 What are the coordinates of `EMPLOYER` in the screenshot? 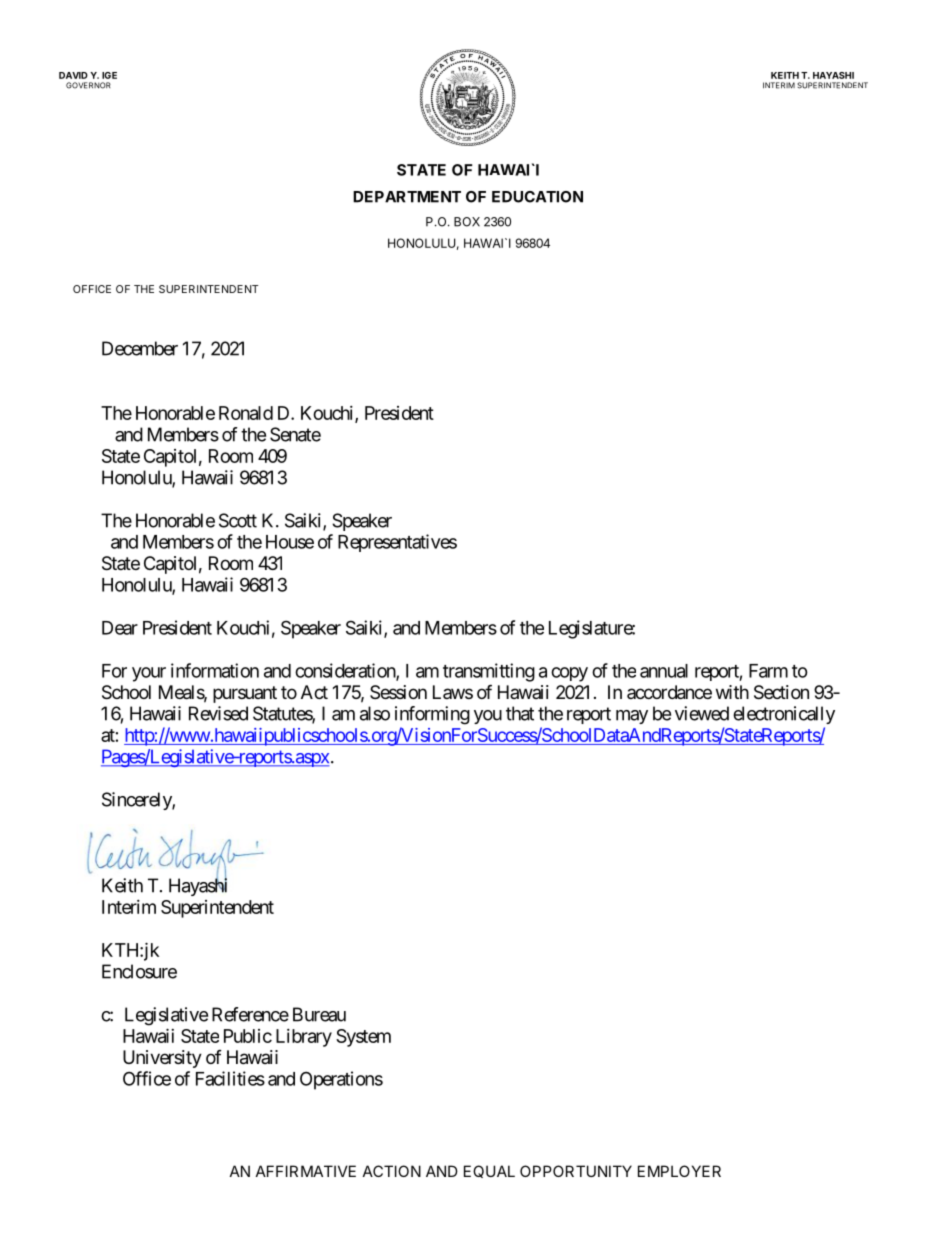 It's located at (679, 1171).
